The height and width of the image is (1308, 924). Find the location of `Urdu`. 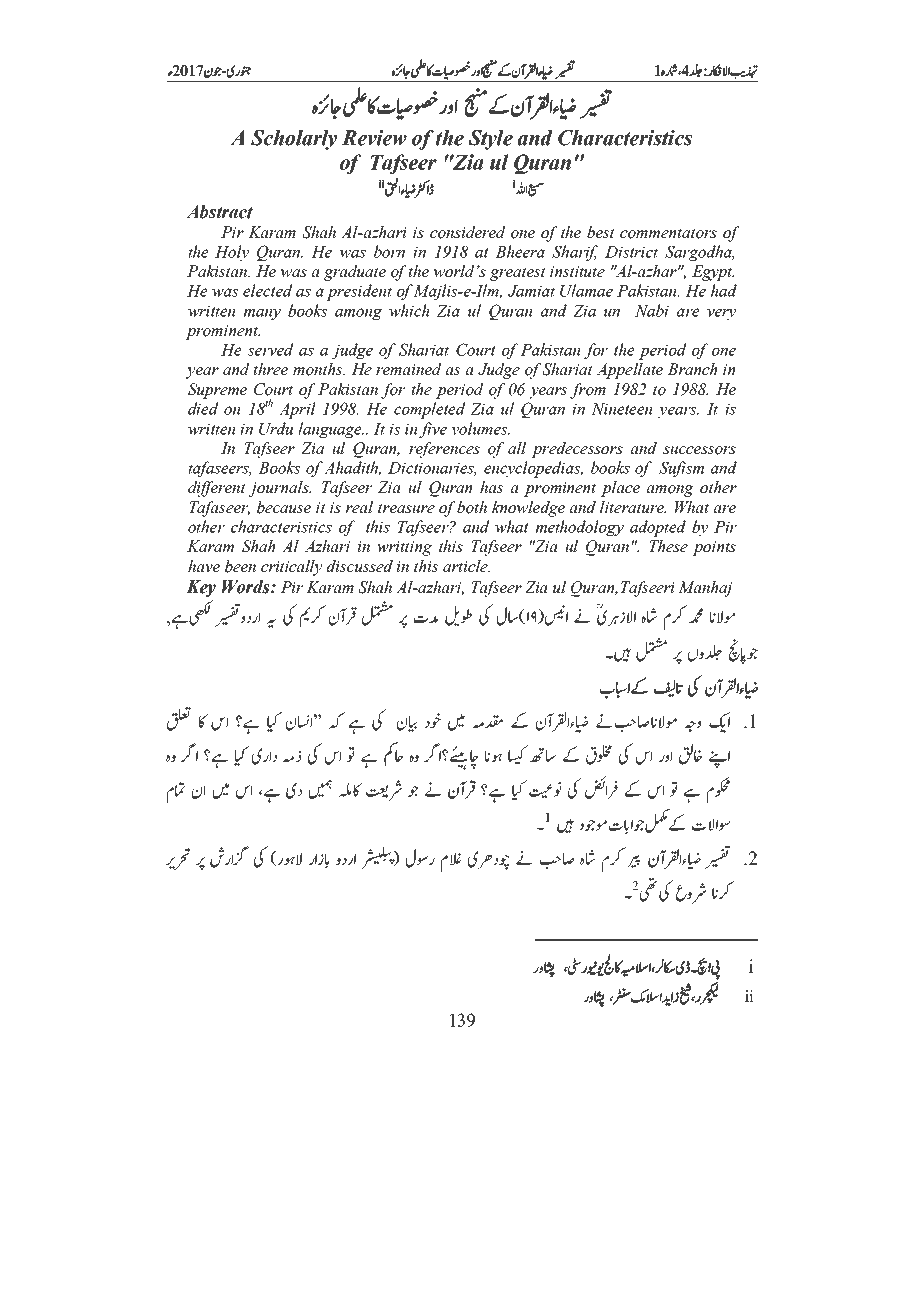

Urdu is located at coordinates (276, 428).
